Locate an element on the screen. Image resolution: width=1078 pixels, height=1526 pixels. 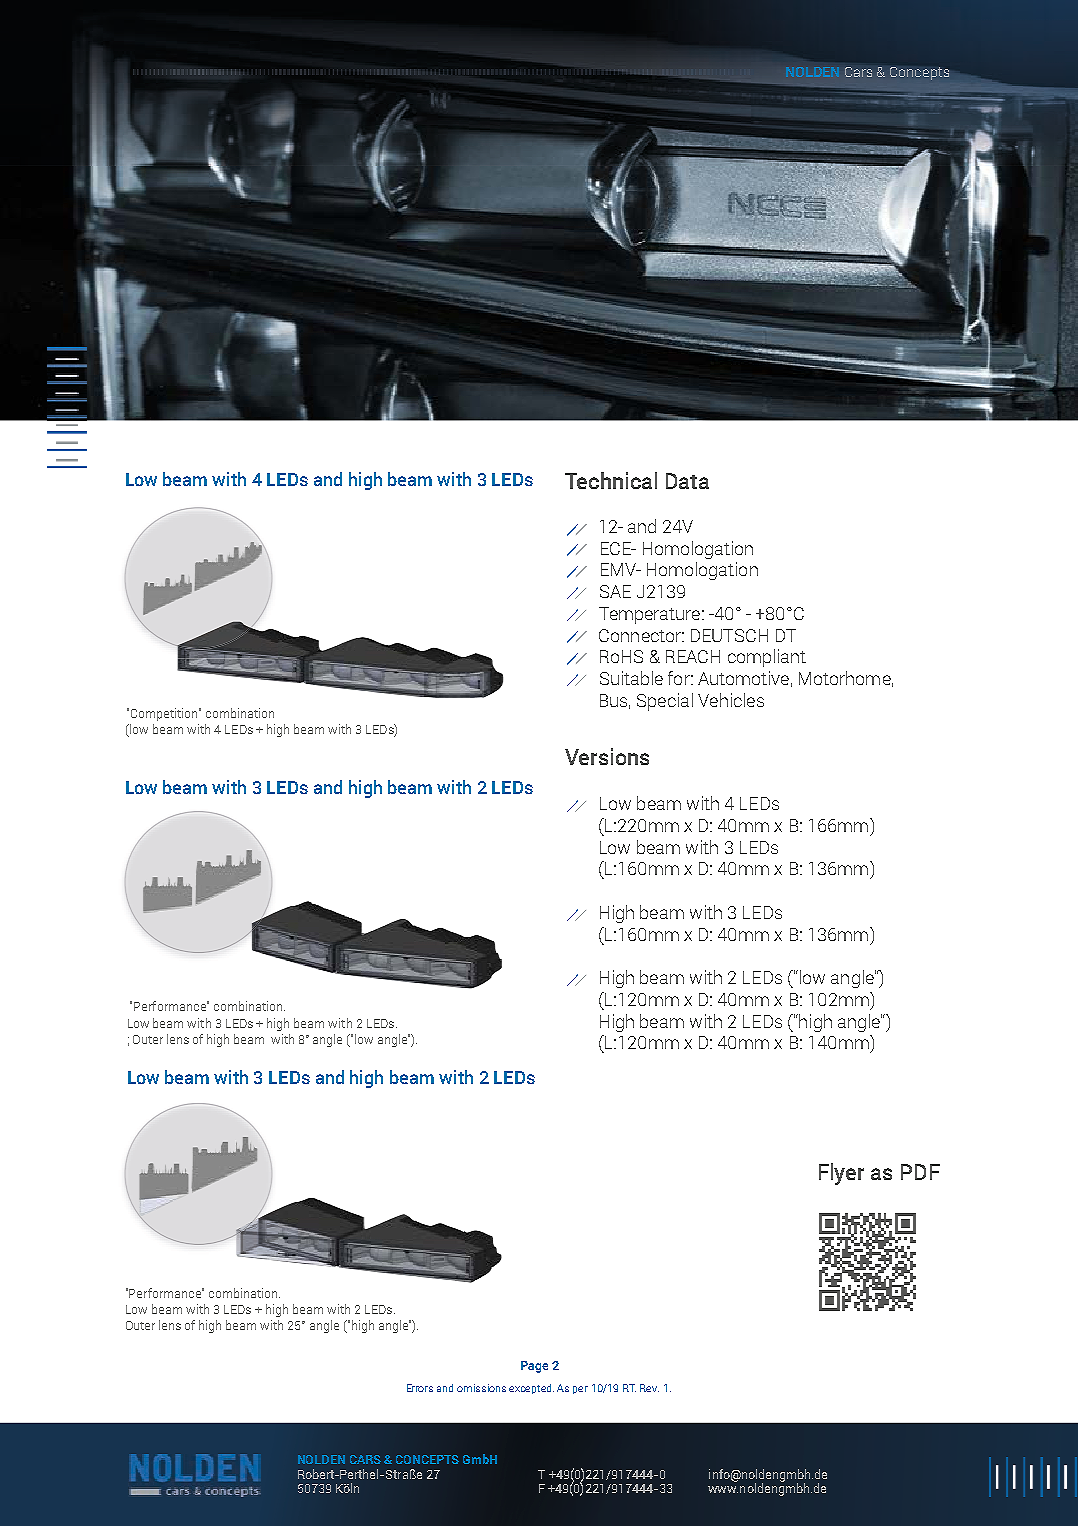
Versions is located at coordinates (607, 756).
